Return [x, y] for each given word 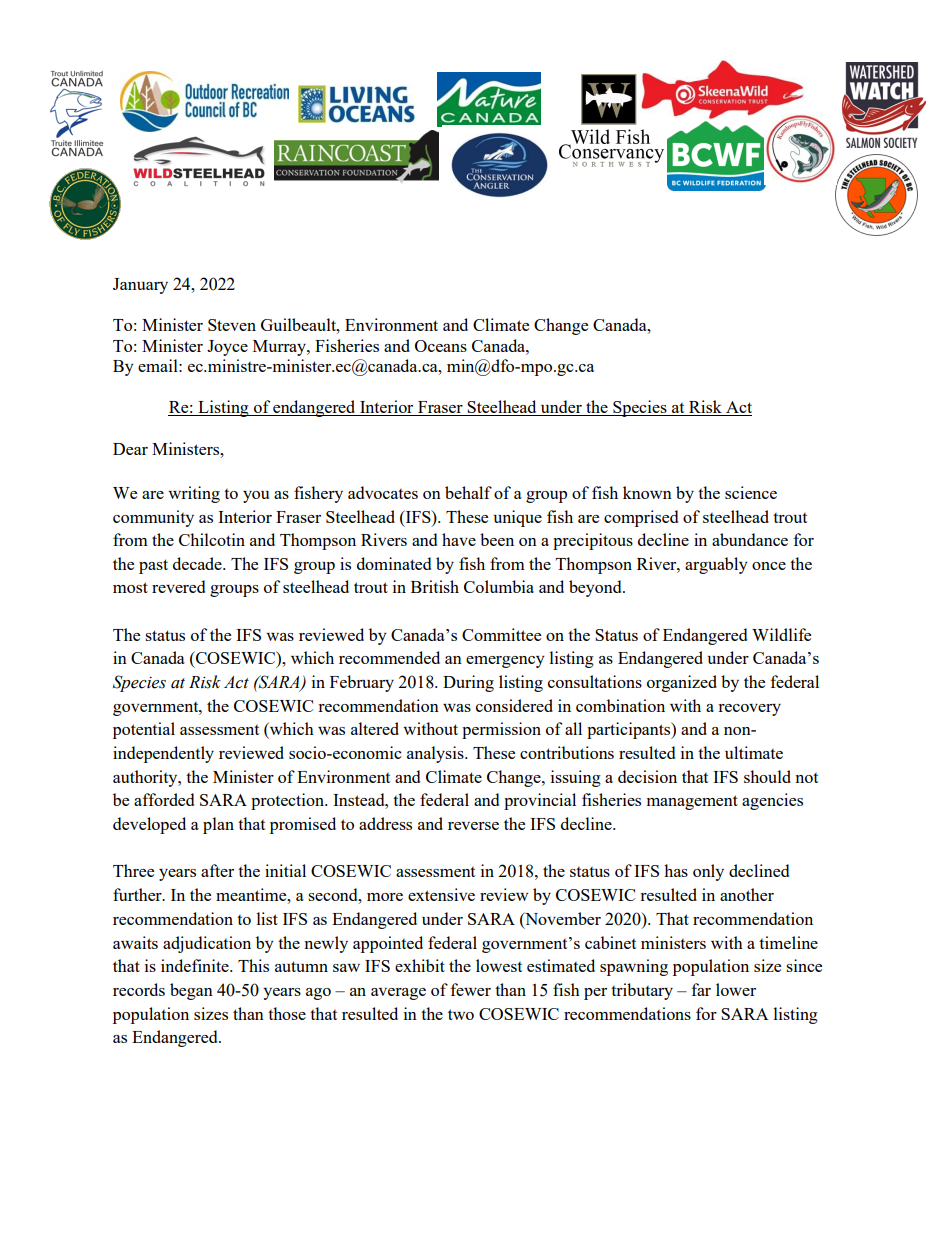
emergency [505, 662]
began [191, 991]
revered [178, 586]
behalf [468, 492]
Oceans [441, 346]
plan [218, 825]
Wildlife [781, 634]
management [692, 802]
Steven [232, 325]
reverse [473, 826]
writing [194, 494]
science [751, 492]
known [647, 492]
